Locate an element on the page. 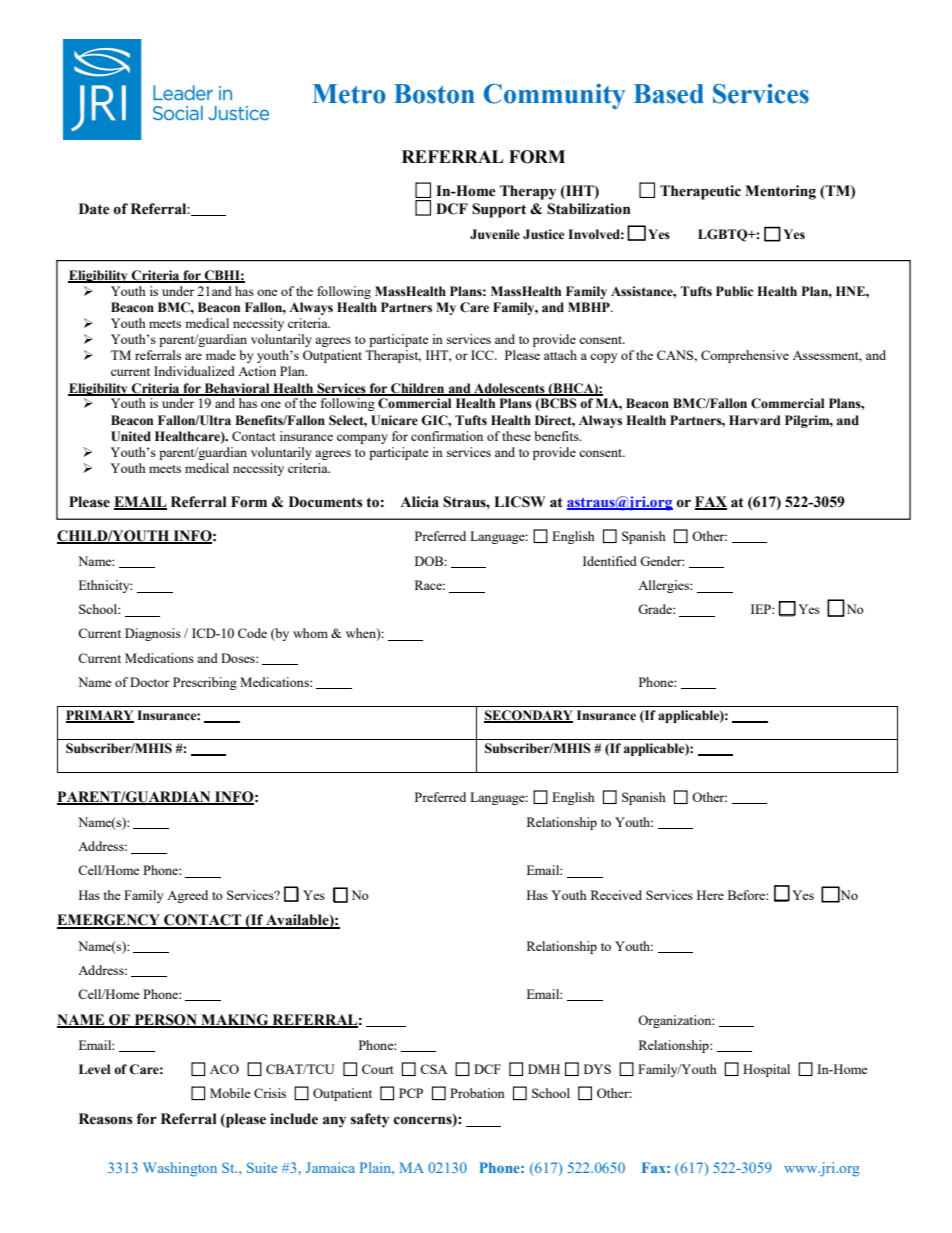  IEP is located at coordinates (762, 609).
